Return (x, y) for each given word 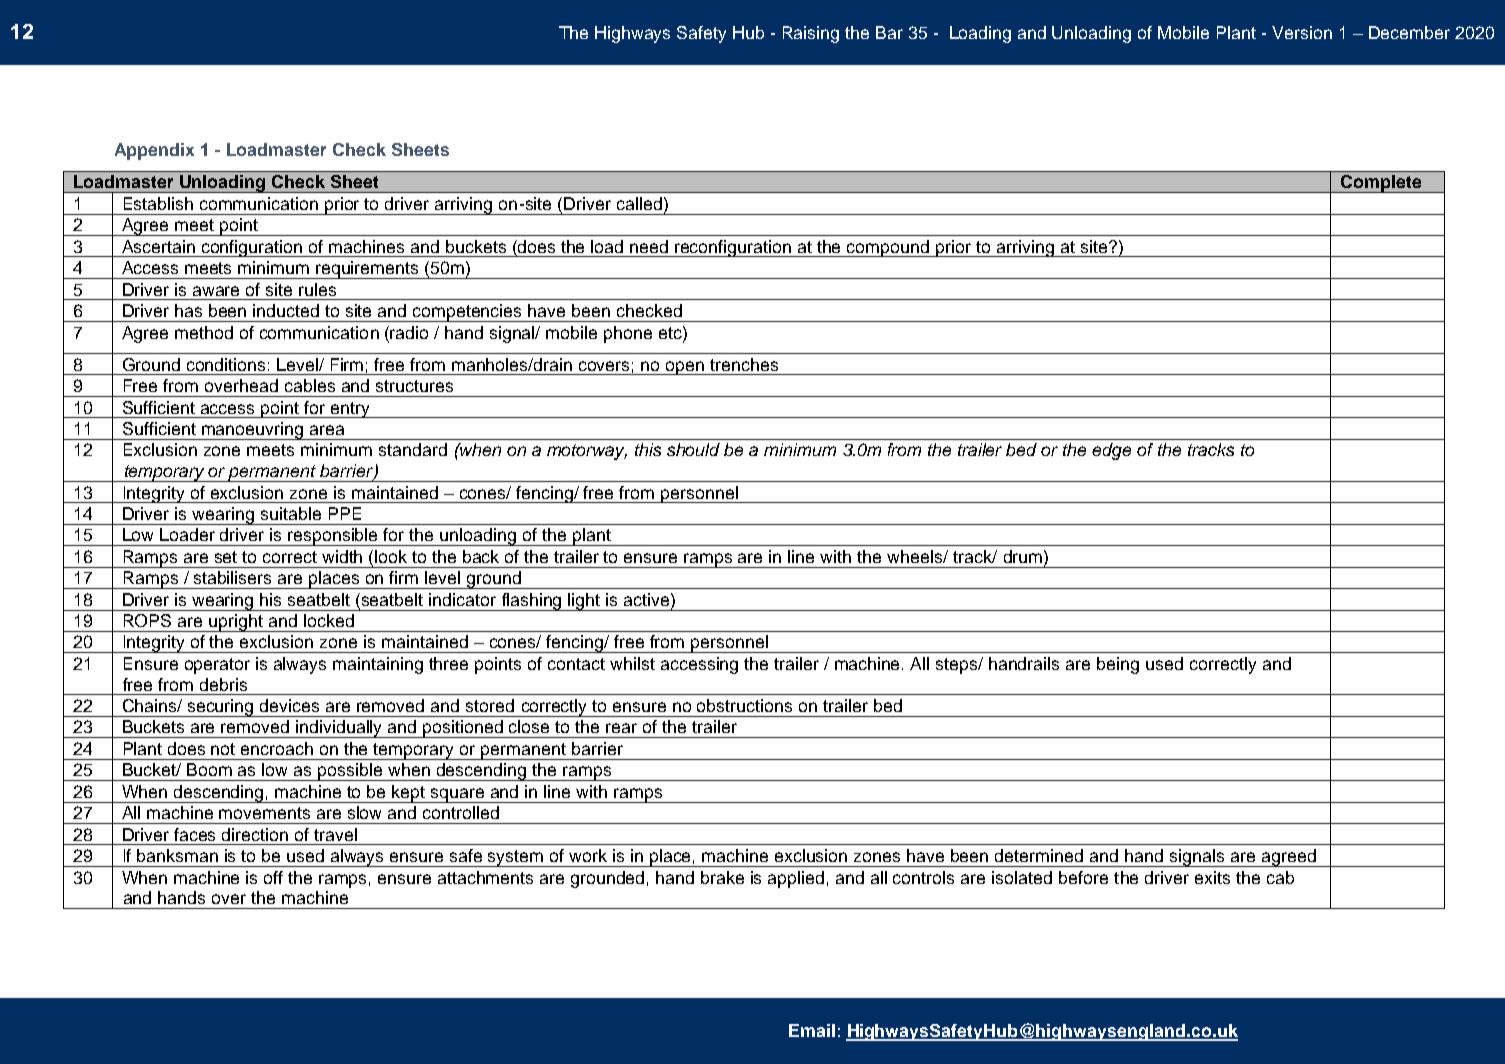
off (273, 877)
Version (1302, 32)
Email (812, 1030)
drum (1023, 556)
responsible (334, 537)
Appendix (154, 151)
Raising (811, 34)
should (693, 449)
